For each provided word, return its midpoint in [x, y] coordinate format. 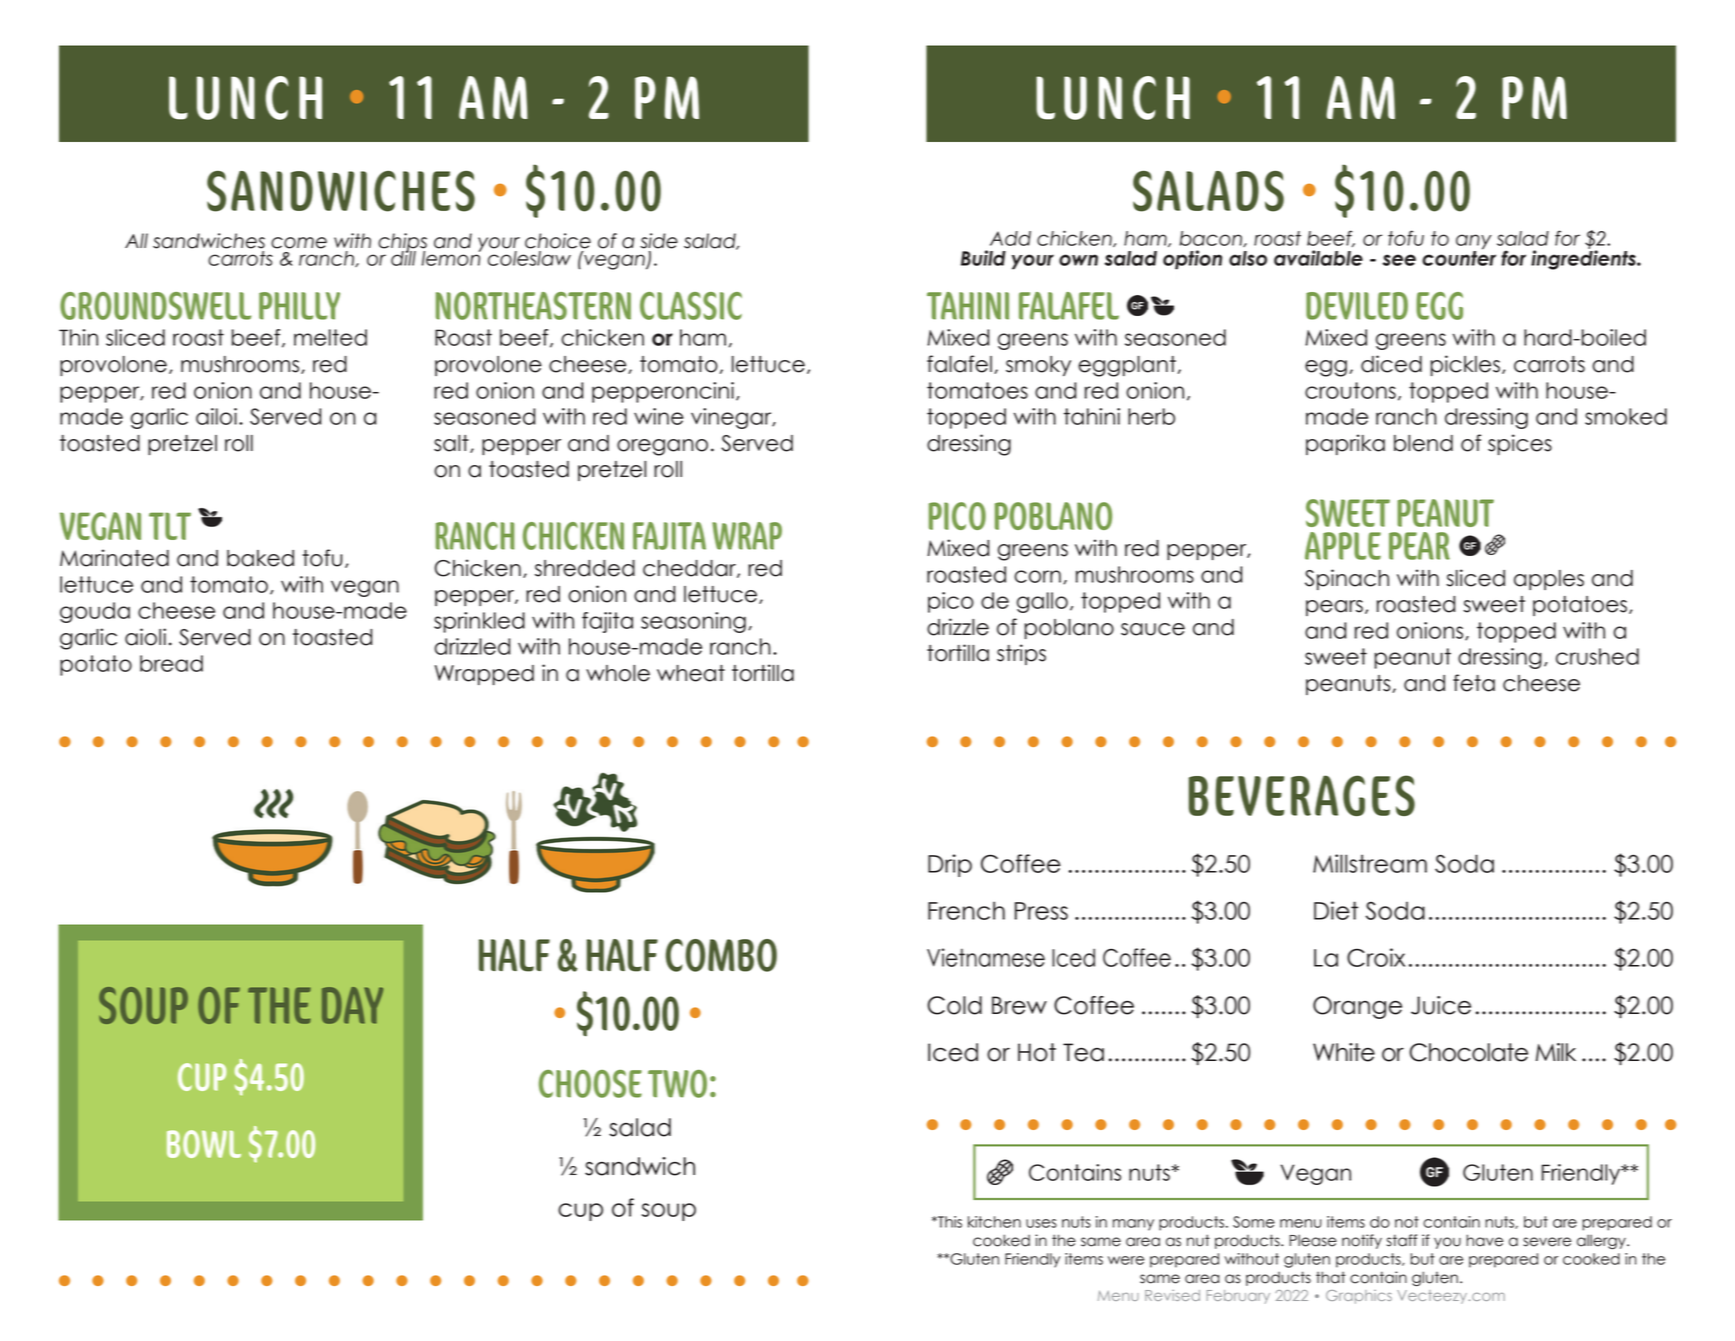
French [966, 910]
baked [260, 558]
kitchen [994, 1222]
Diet [1336, 910]
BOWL [204, 1144]
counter [1459, 257]
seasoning [693, 622]
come [299, 243]
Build [983, 258]
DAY [352, 1005]
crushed [1597, 656]
